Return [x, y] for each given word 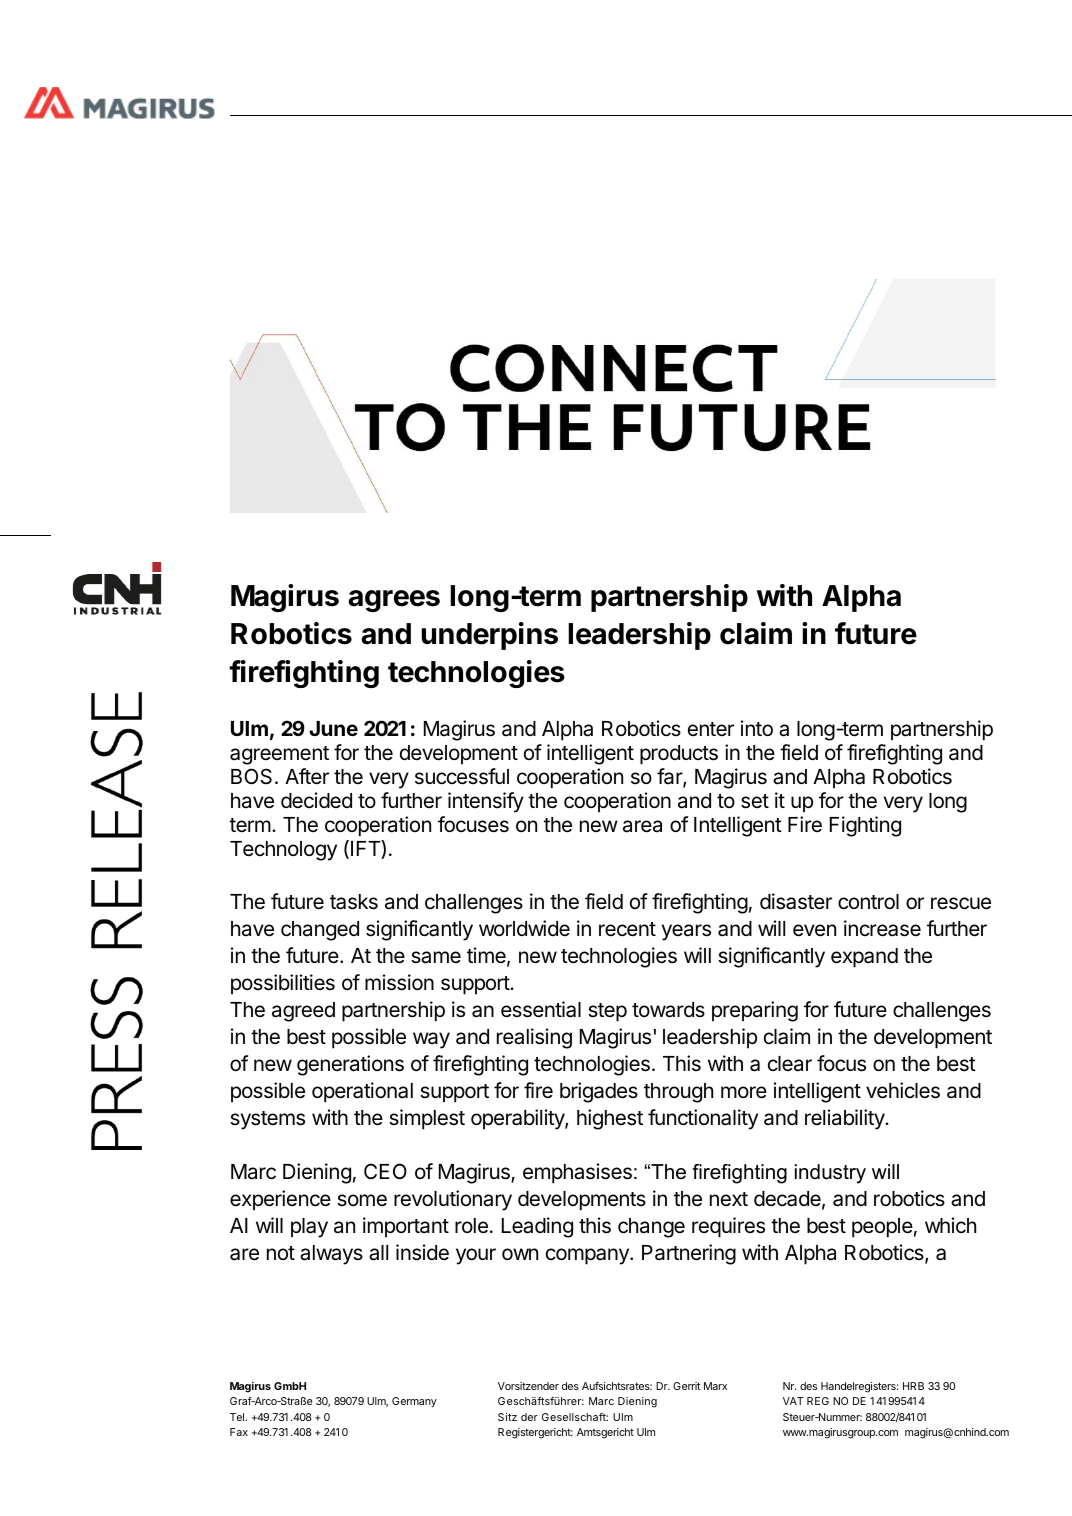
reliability [845, 1119]
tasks [354, 902]
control [868, 902]
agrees [394, 601]
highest [610, 1119]
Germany [414, 1402]
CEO [385, 1171]
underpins [489, 636]
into [757, 728]
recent [627, 929]
